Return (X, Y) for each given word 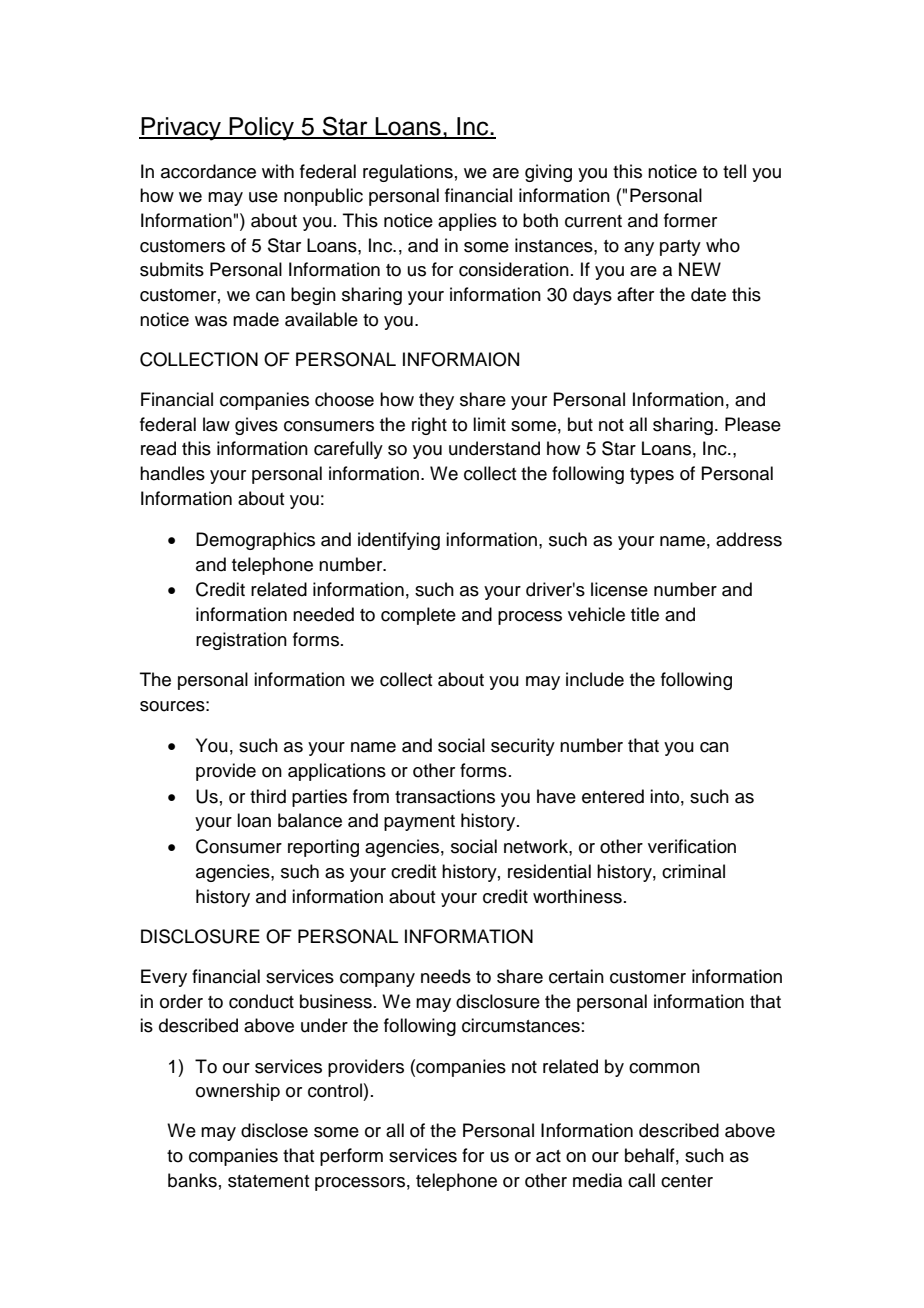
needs (446, 976)
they (436, 401)
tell (734, 171)
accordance (208, 171)
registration (241, 641)
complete (418, 616)
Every (164, 978)
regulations (408, 173)
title (645, 614)
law (216, 424)
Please (753, 424)
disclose (274, 1130)
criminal (693, 871)
